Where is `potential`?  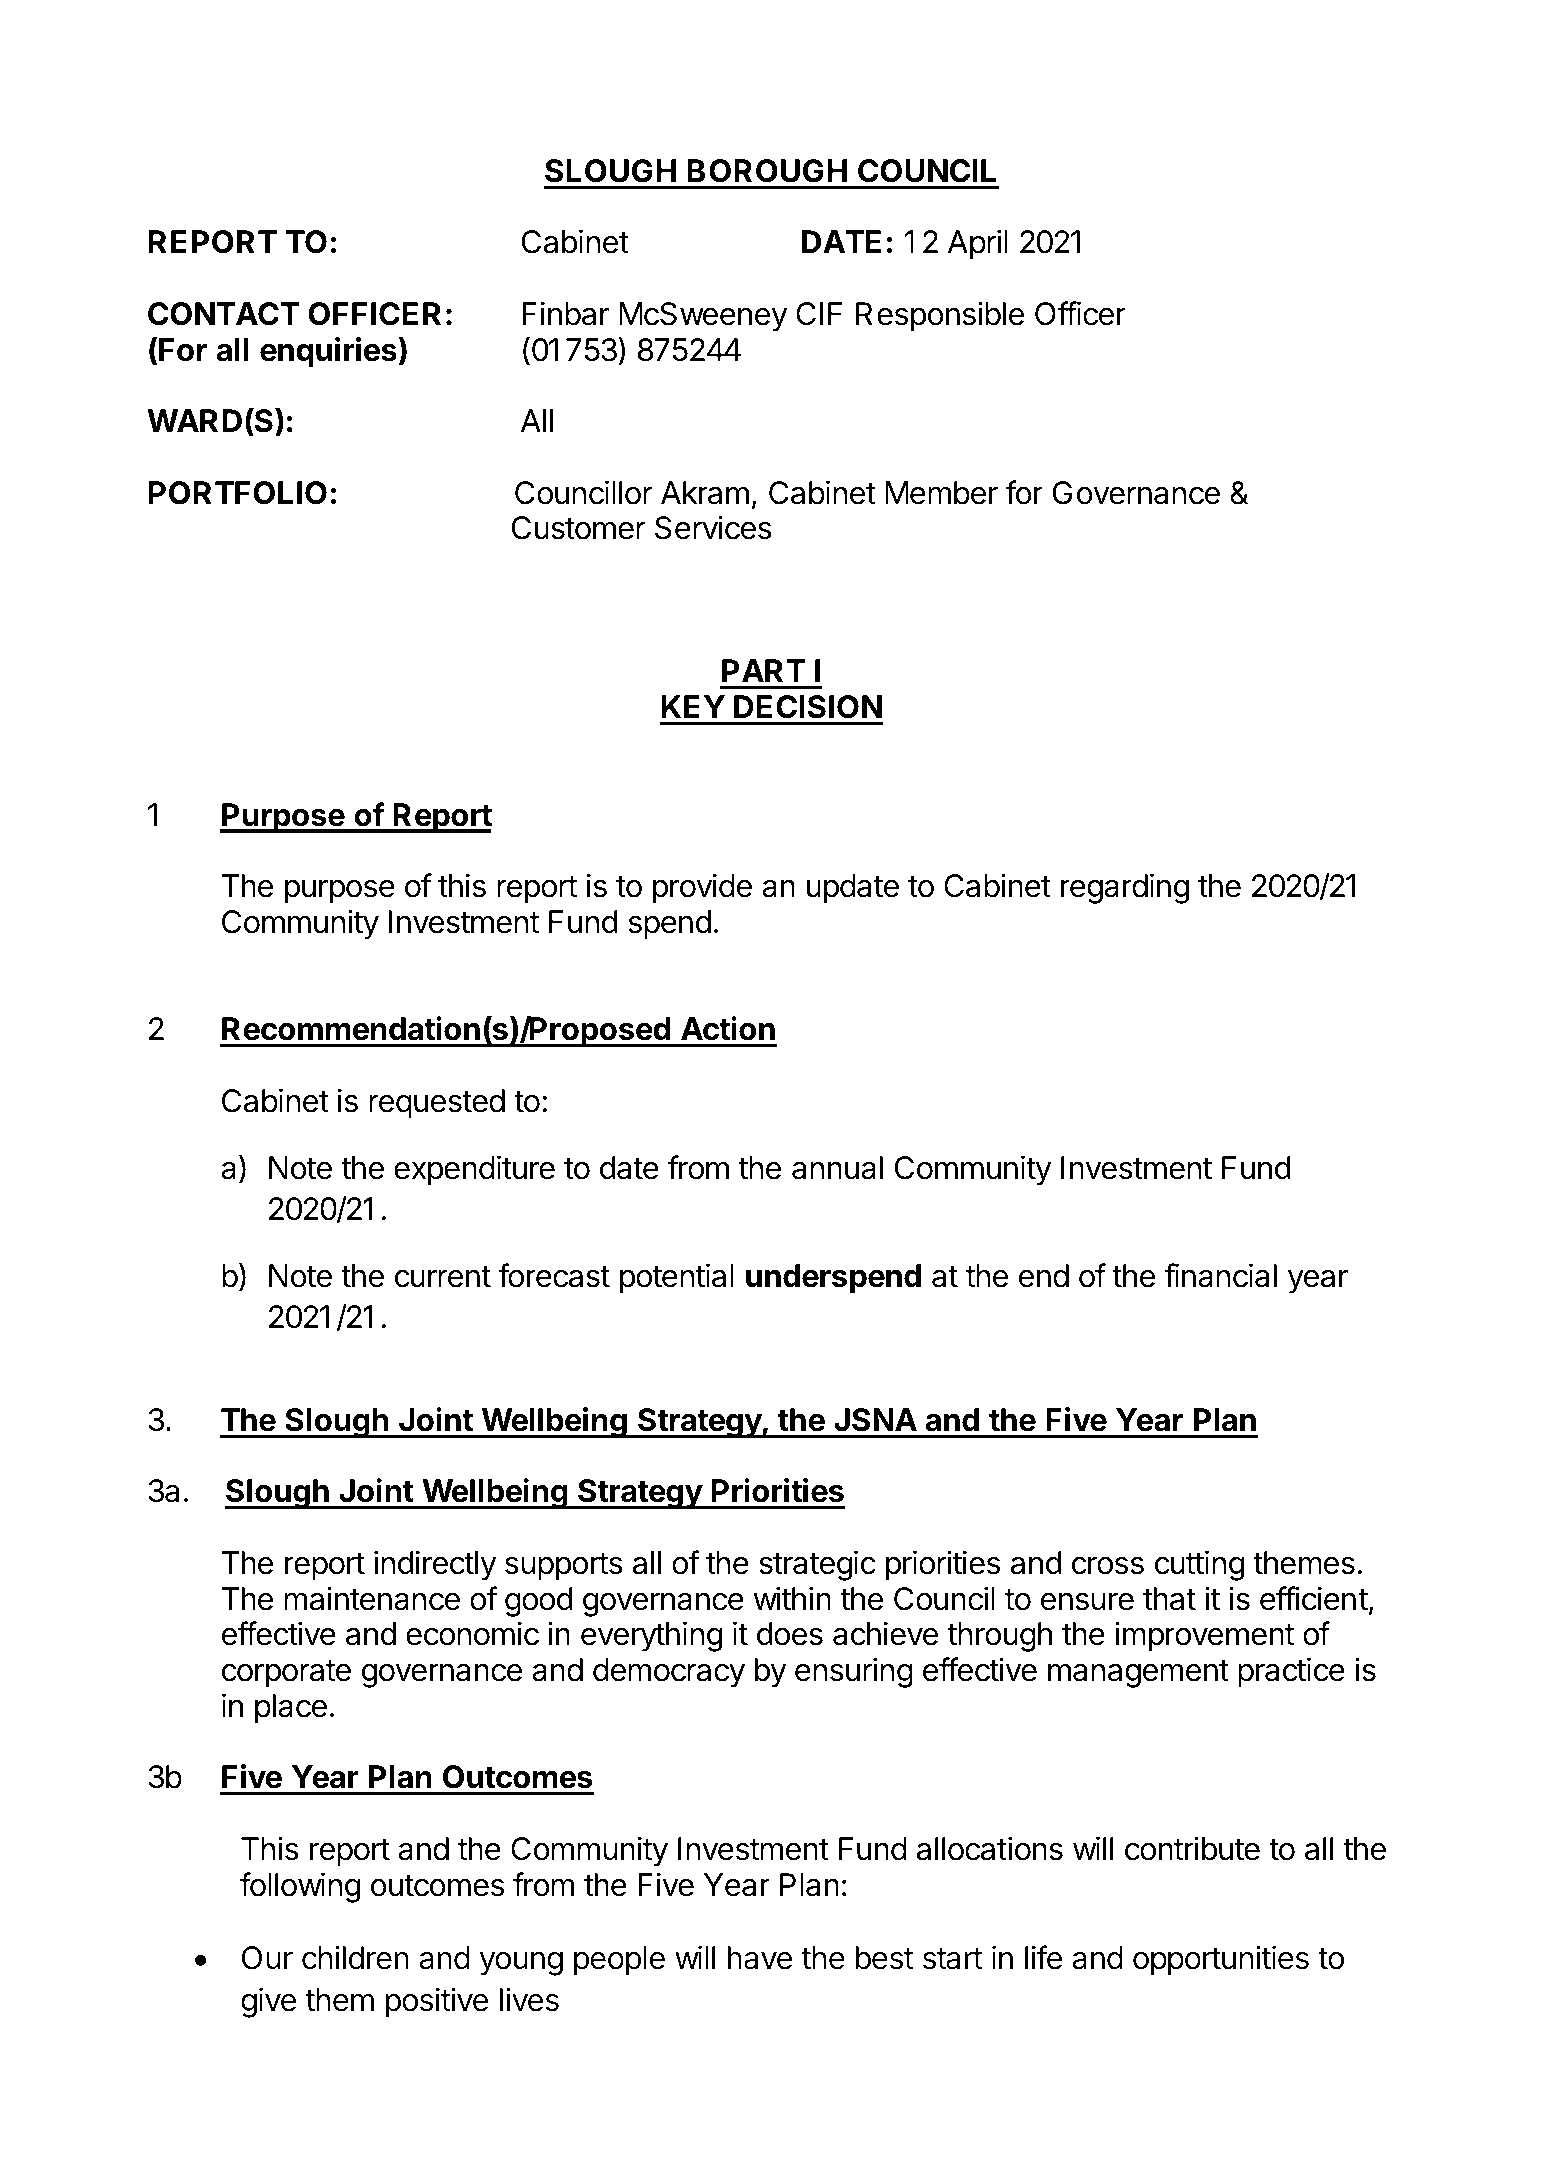
potential is located at coordinates (677, 1278).
